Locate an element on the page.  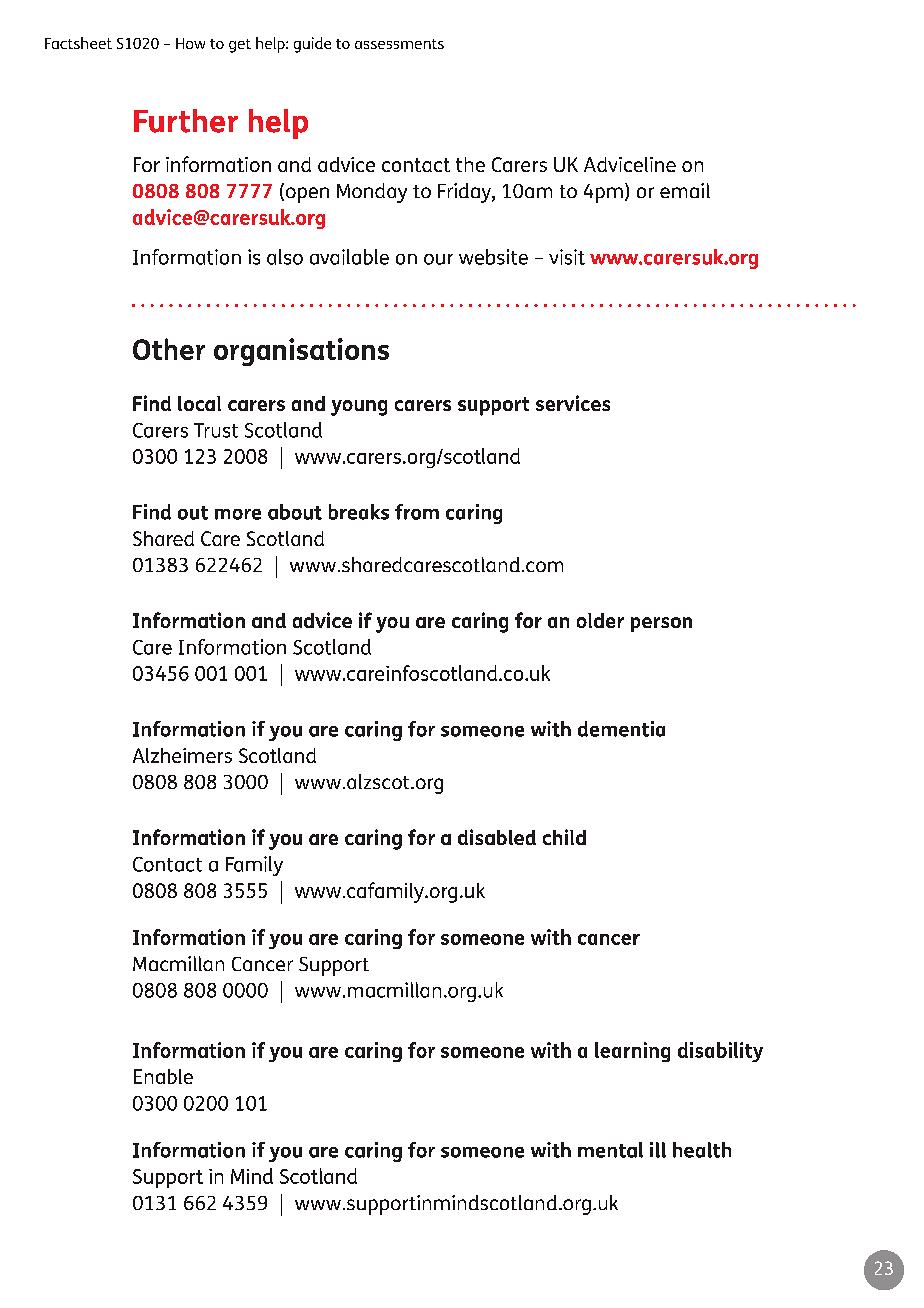
services is located at coordinates (573, 403).
